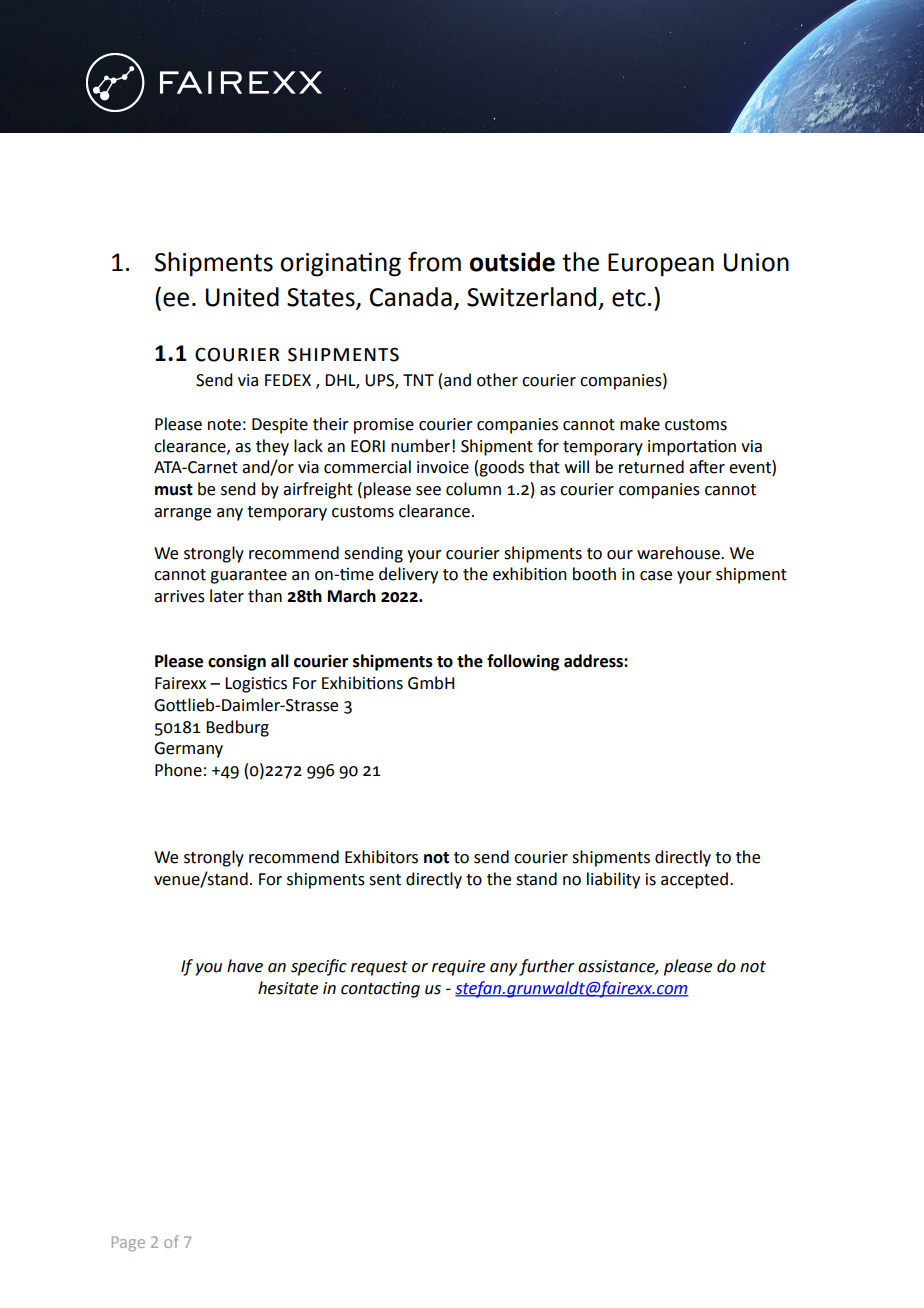 This screenshot has width=924, height=1308. Describe the element at coordinates (547, 967) in the screenshot. I see `further` at that location.
